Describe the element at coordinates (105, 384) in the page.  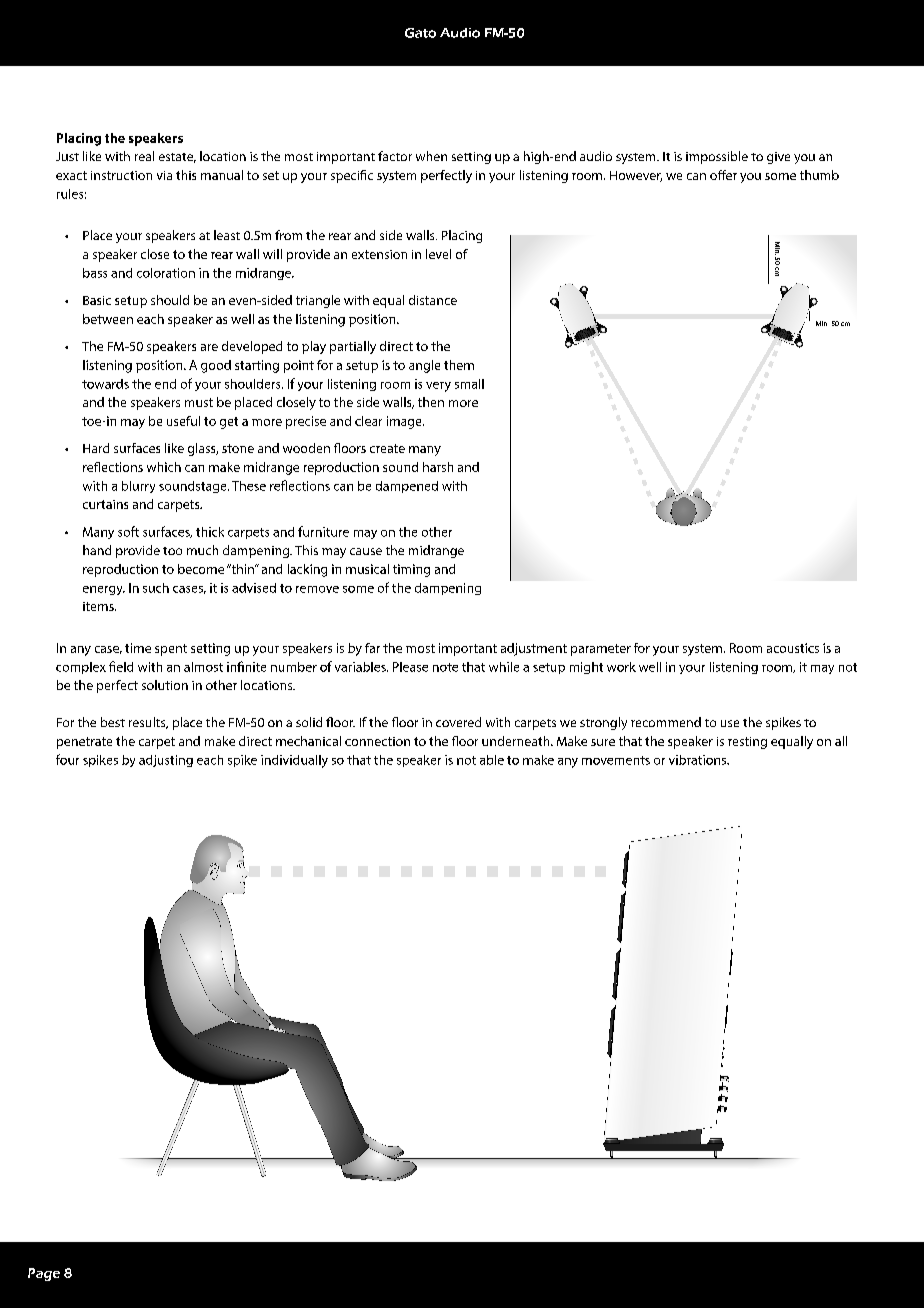
I see `towards` at that location.
